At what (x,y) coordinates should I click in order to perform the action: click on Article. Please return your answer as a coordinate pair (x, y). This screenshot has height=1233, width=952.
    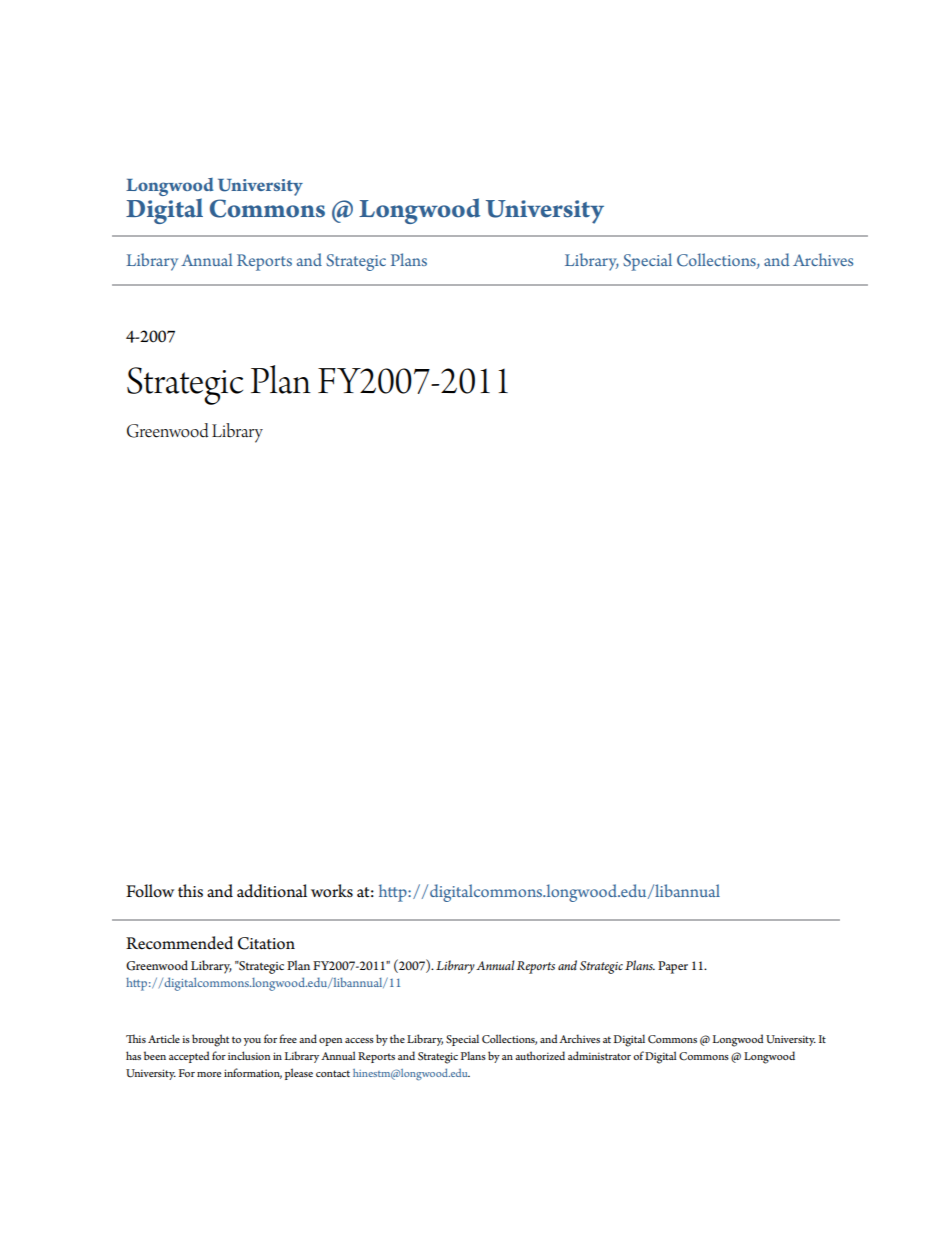
    Looking at the image, I should click on (164, 1038).
